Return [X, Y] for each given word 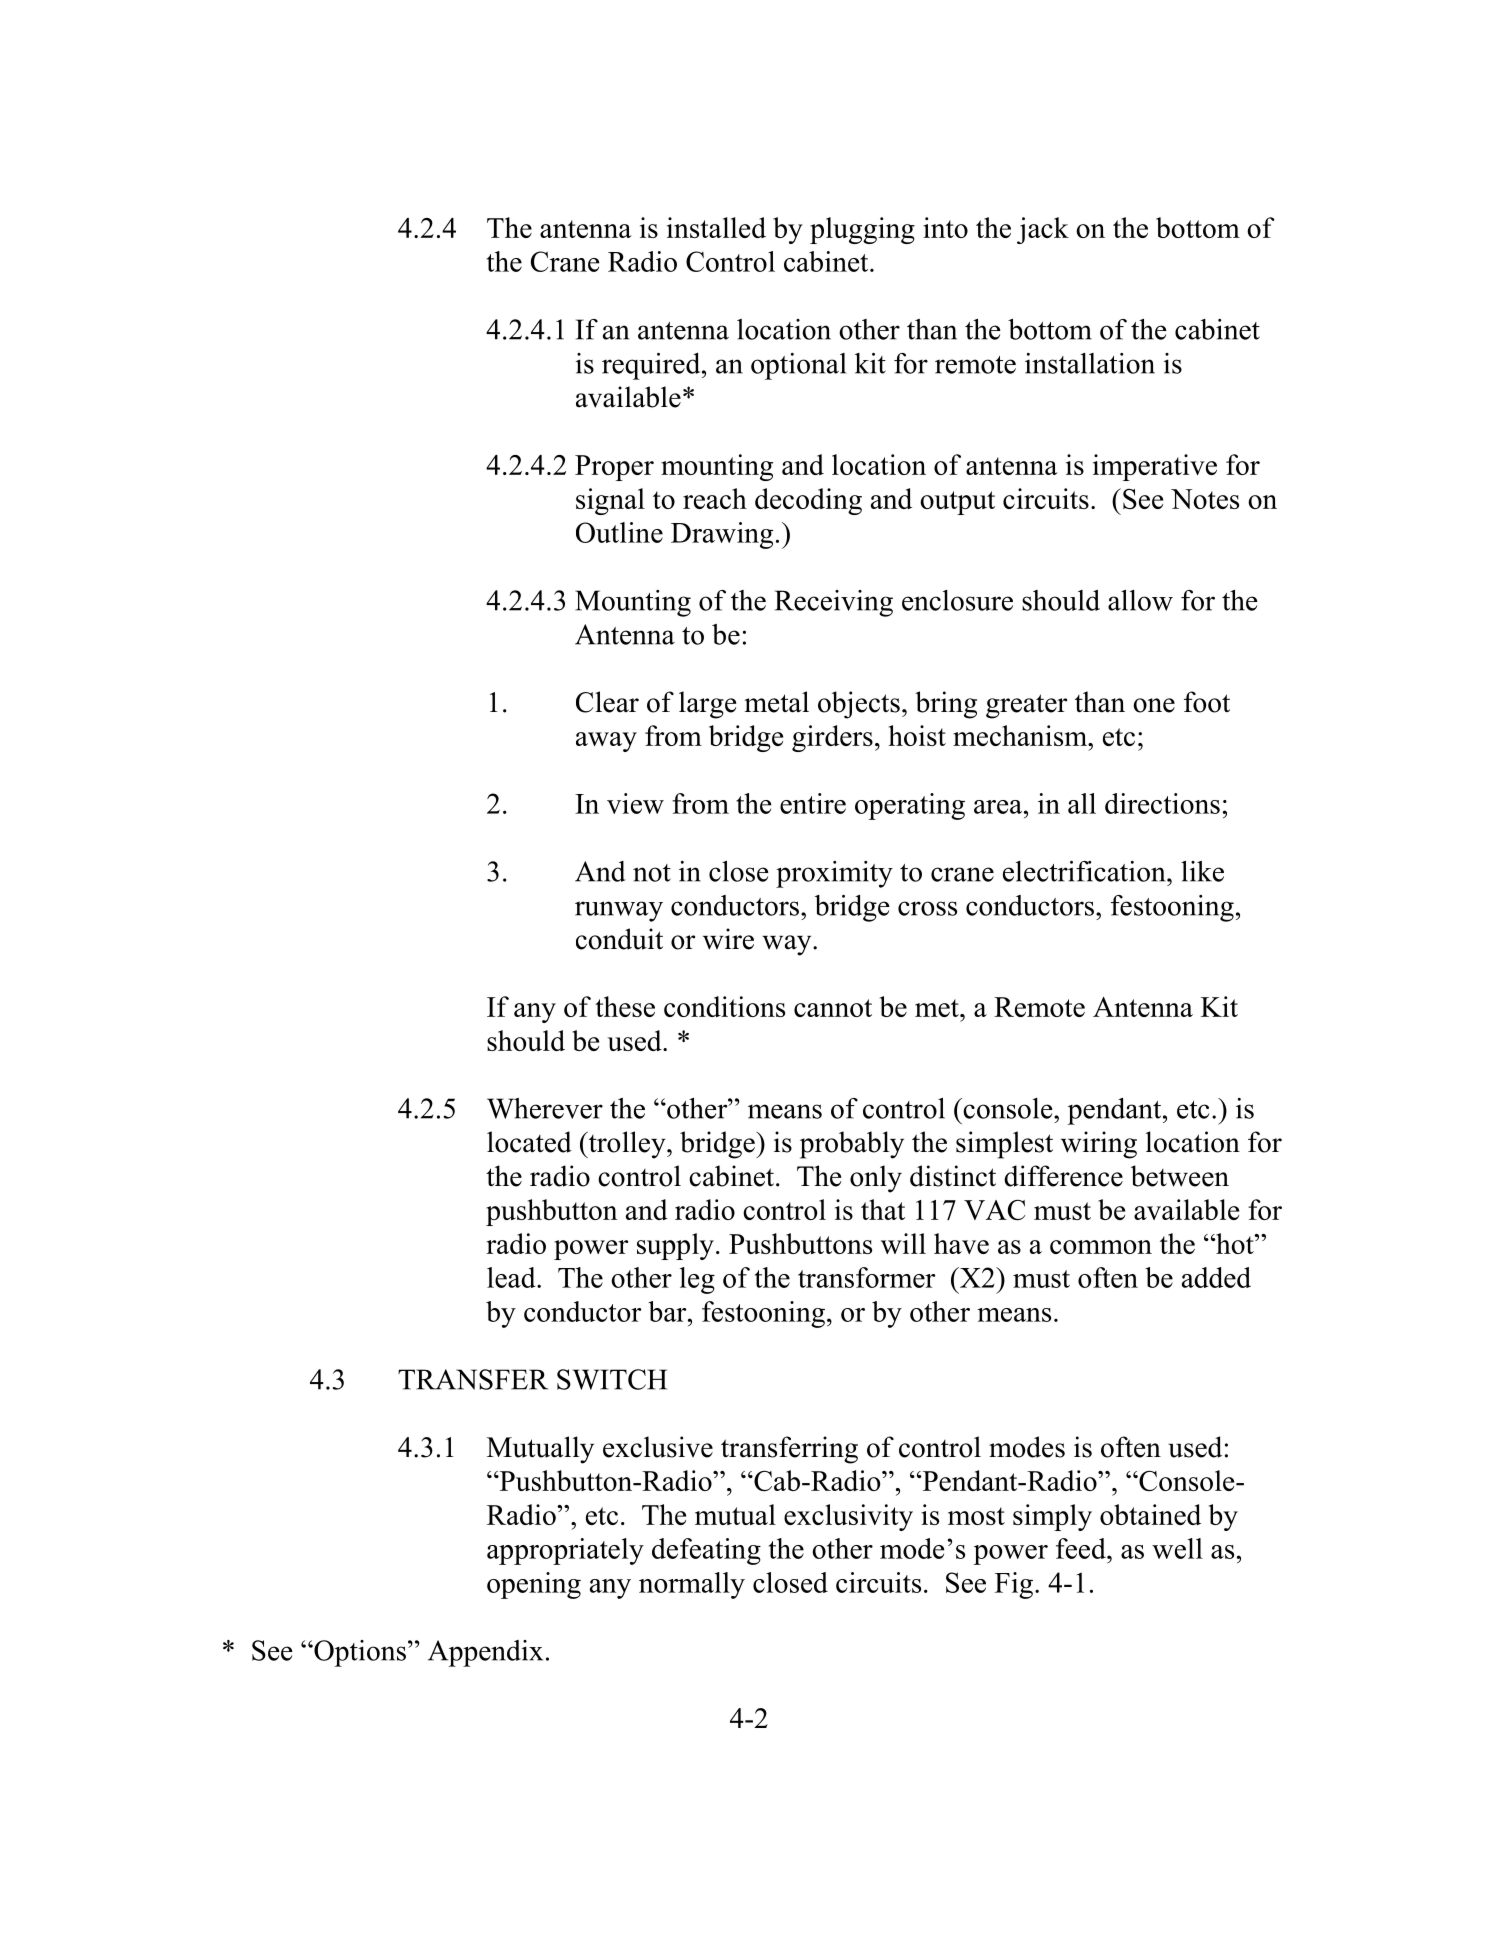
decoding [808, 501]
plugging [862, 230]
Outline [619, 532]
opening [534, 1585]
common [1101, 1247]
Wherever [545, 1108]
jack [1043, 230]
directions [1162, 803]
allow [1140, 600]
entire [813, 803]
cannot [833, 1008]
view [635, 803]
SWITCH [612, 1379]
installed [716, 227]
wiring [1099, 1145]
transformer [867, 1277]
